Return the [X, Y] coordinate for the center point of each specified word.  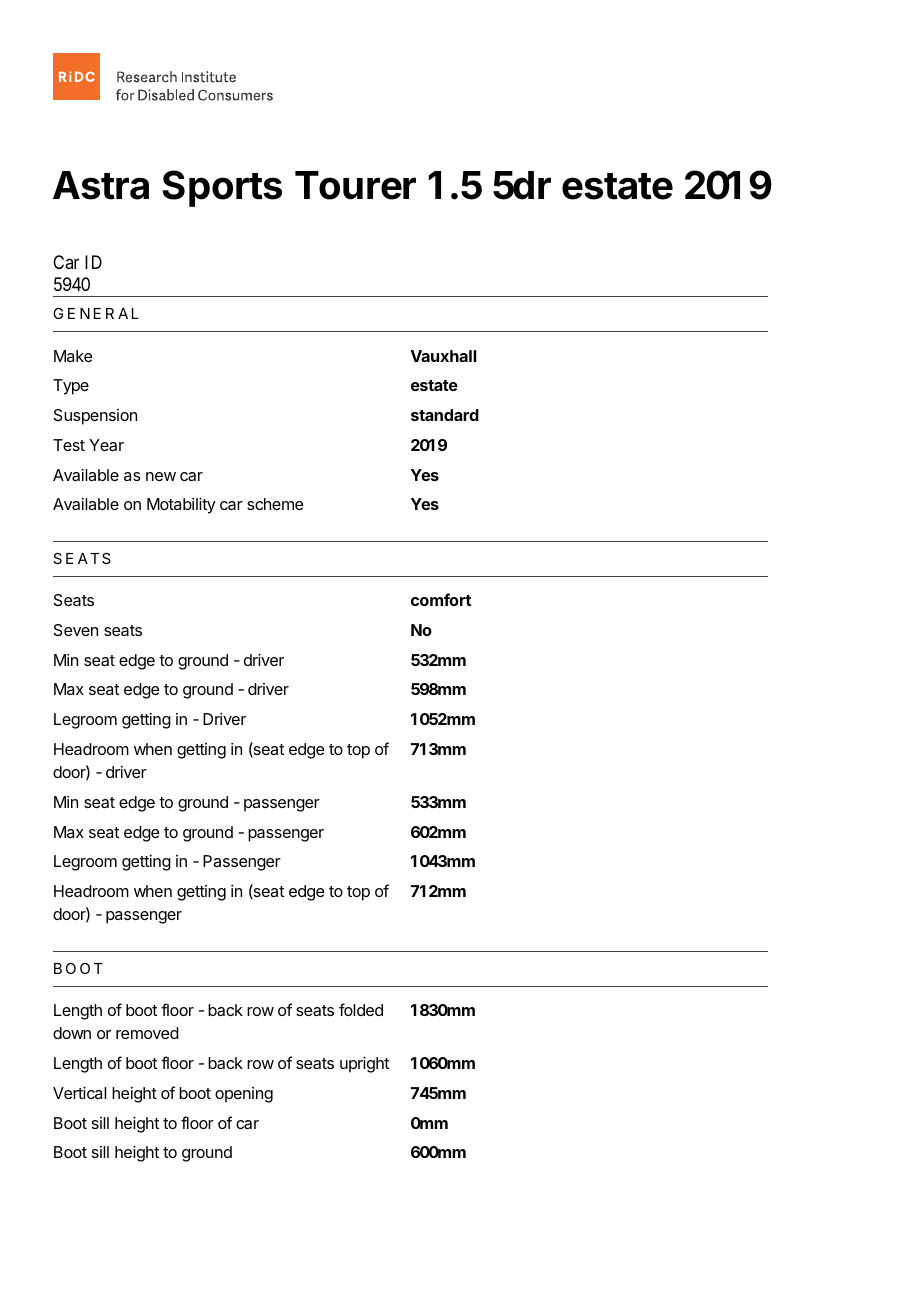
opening [244, 1095]
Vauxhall [443, 356]
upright [364, 1065]
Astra [101, 185]
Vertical [79, 1093]
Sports [222, 188]
